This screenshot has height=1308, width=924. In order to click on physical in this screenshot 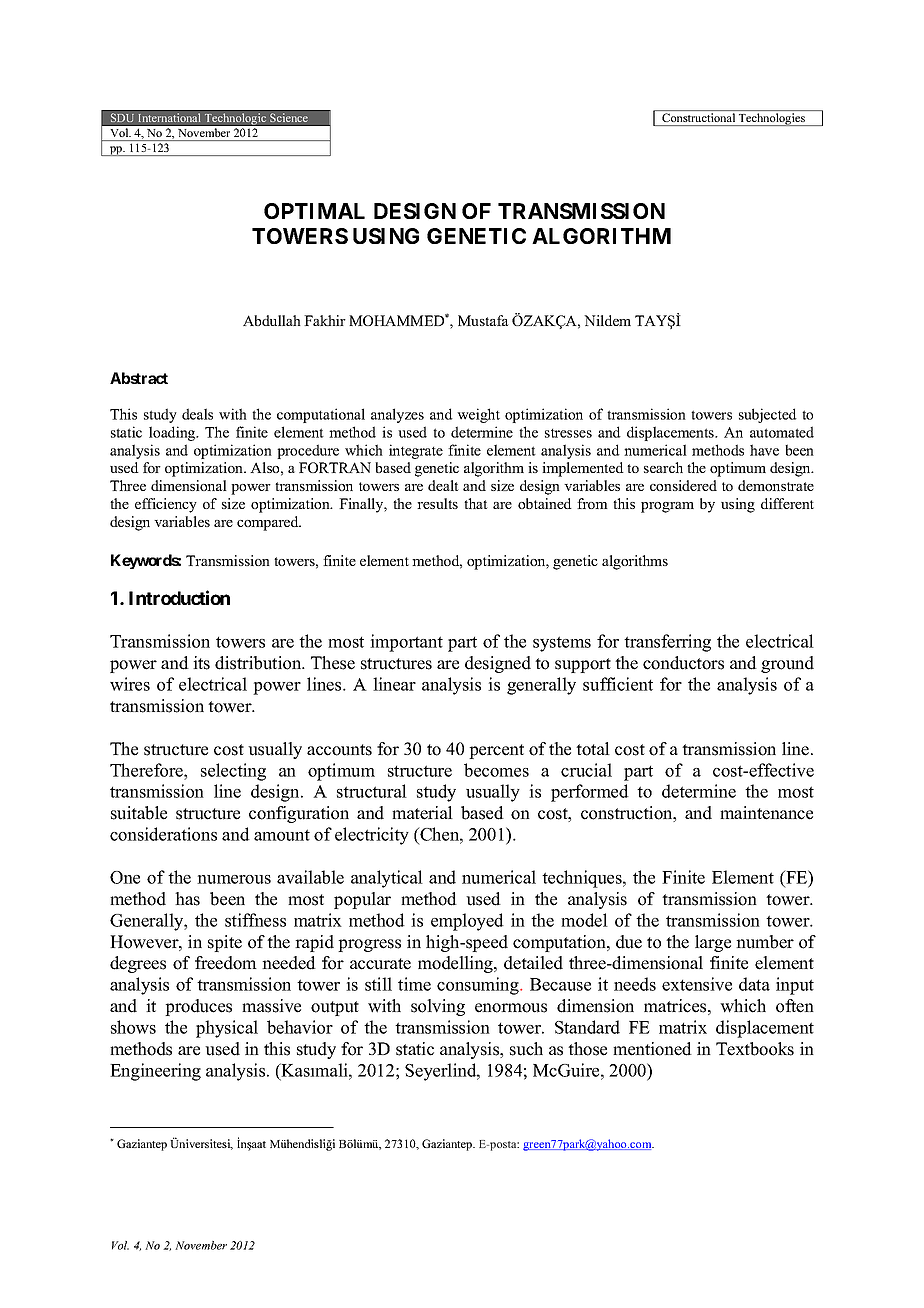, I will do `click(227, 1029)`.
